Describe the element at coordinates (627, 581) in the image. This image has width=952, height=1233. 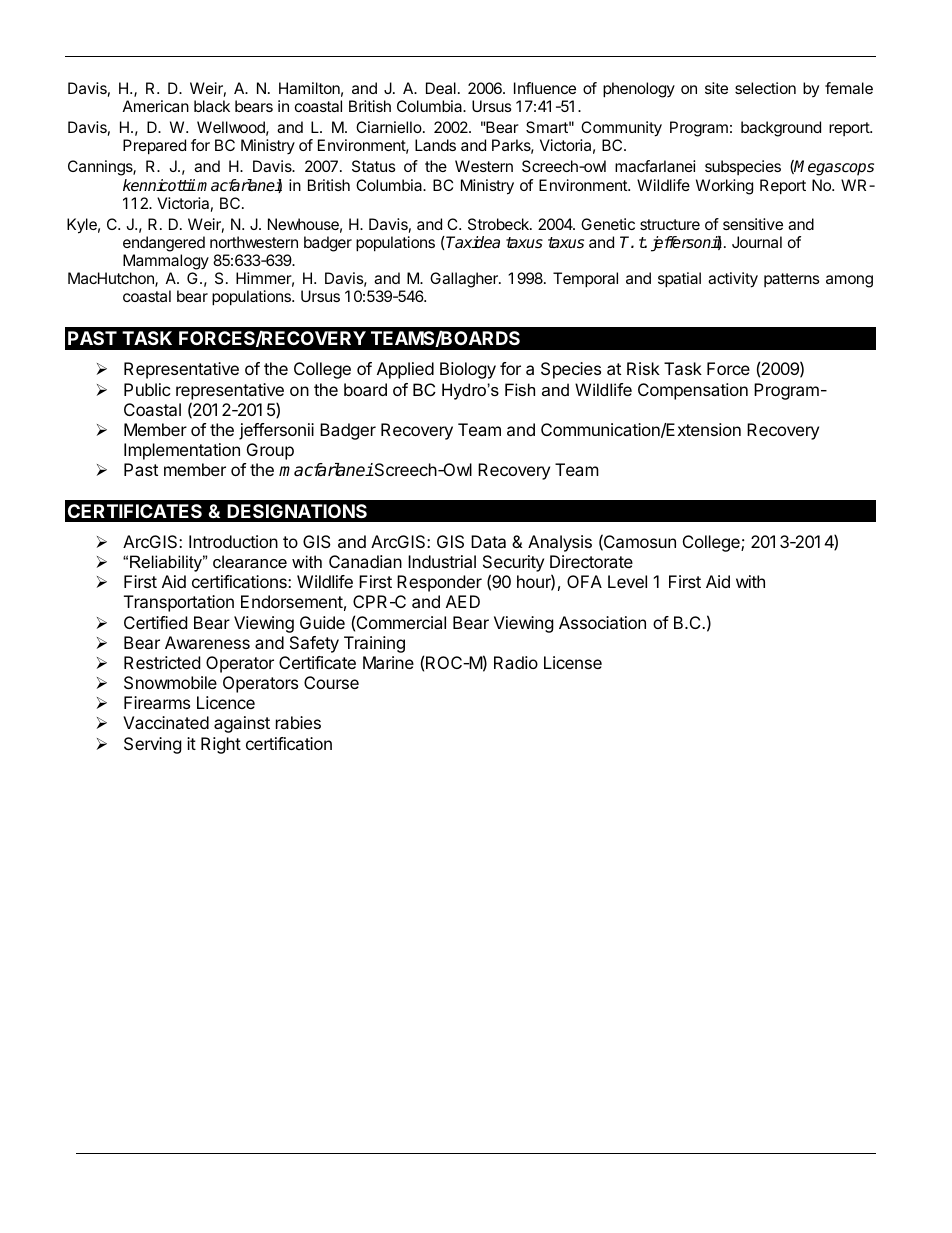
I see `Level` at that location.
